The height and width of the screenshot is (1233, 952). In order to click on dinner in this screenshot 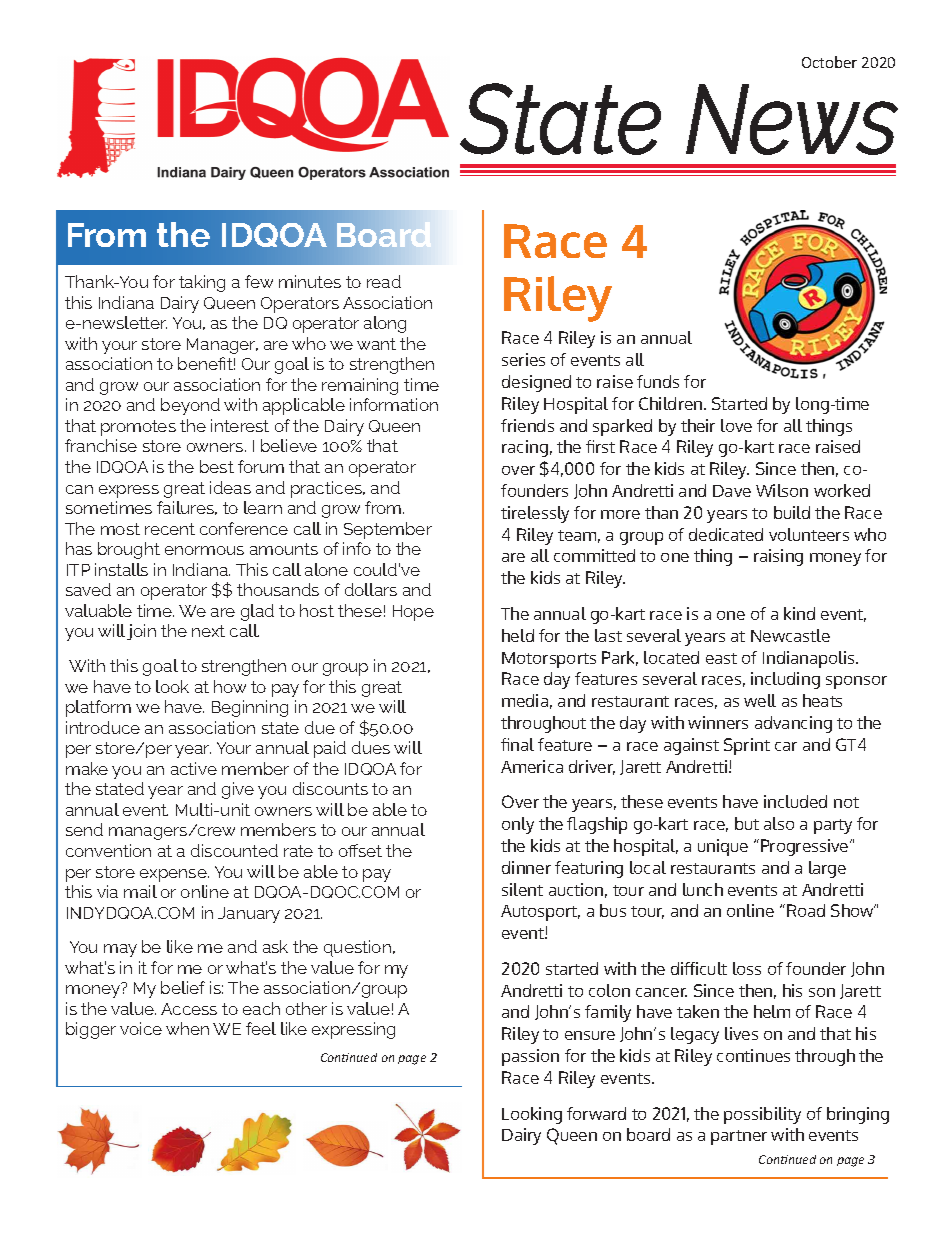, I will do `click(526, 867)`.
